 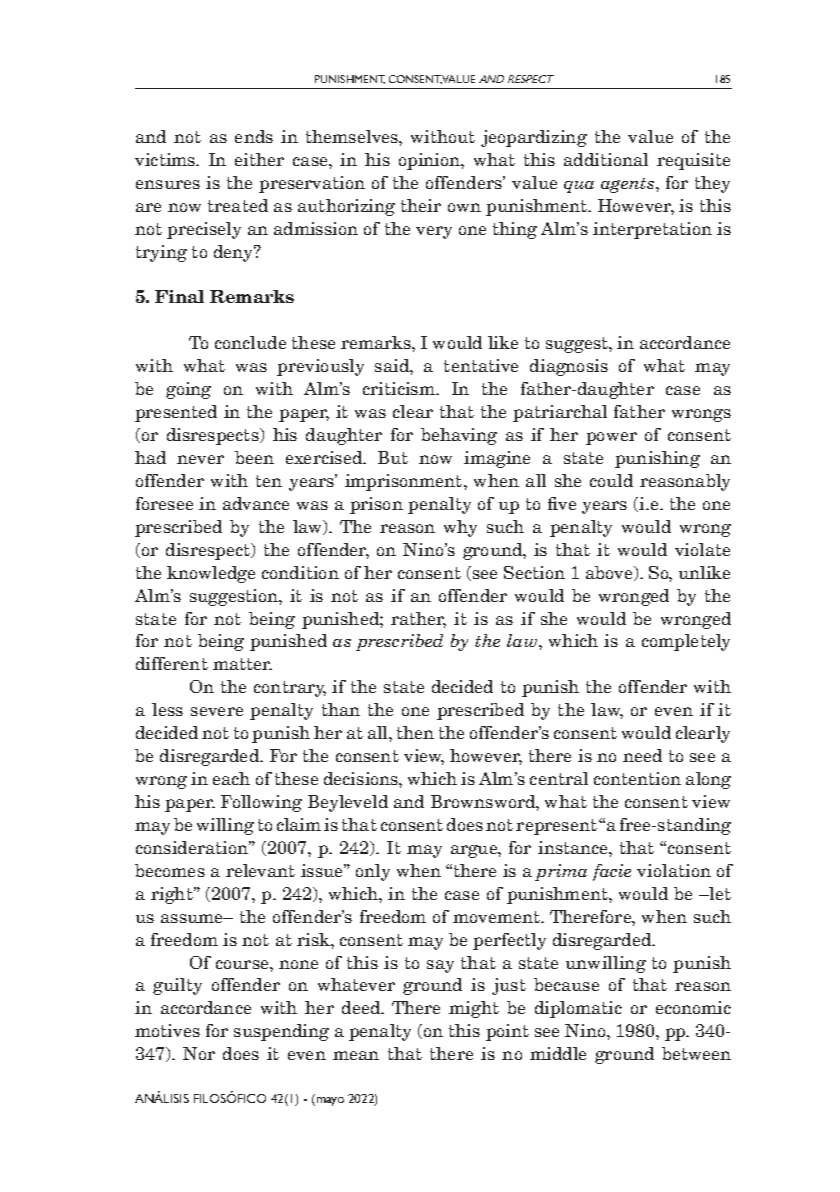 I want to click on completely, so click(x=686, y=642).
